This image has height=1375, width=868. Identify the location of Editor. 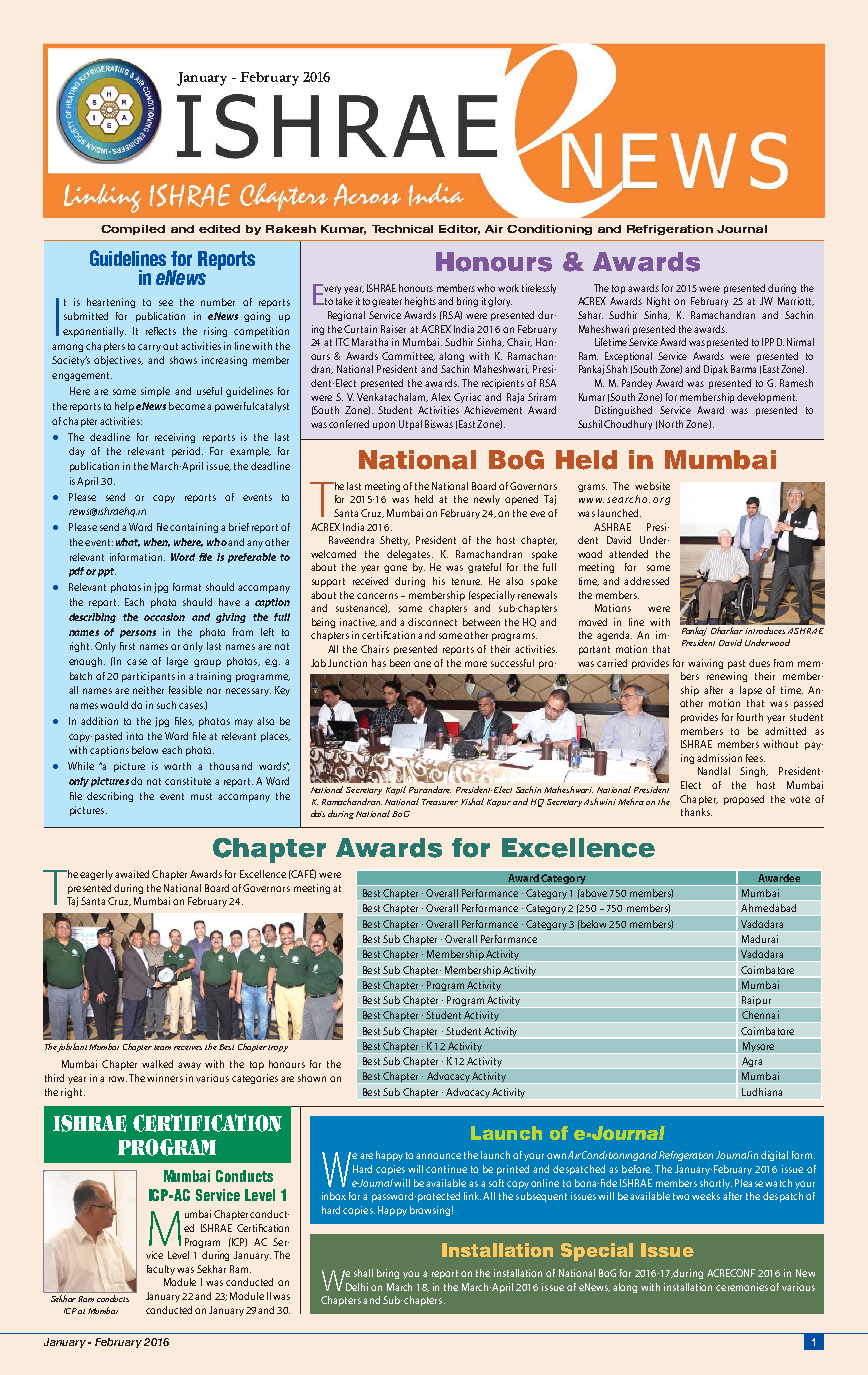
(459, 230).
